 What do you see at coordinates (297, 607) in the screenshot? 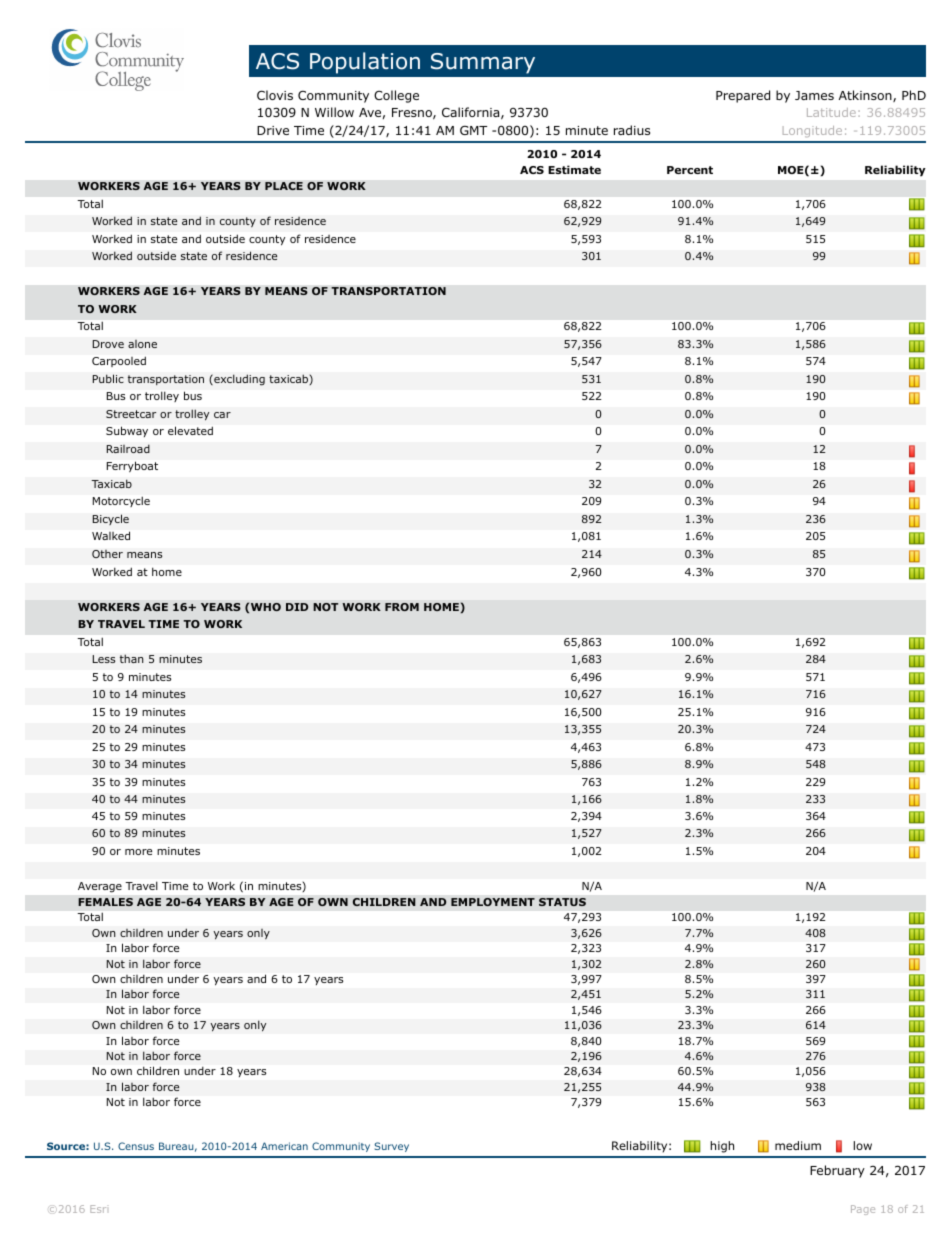
I see `DID` at bounding box center [297, 607].
